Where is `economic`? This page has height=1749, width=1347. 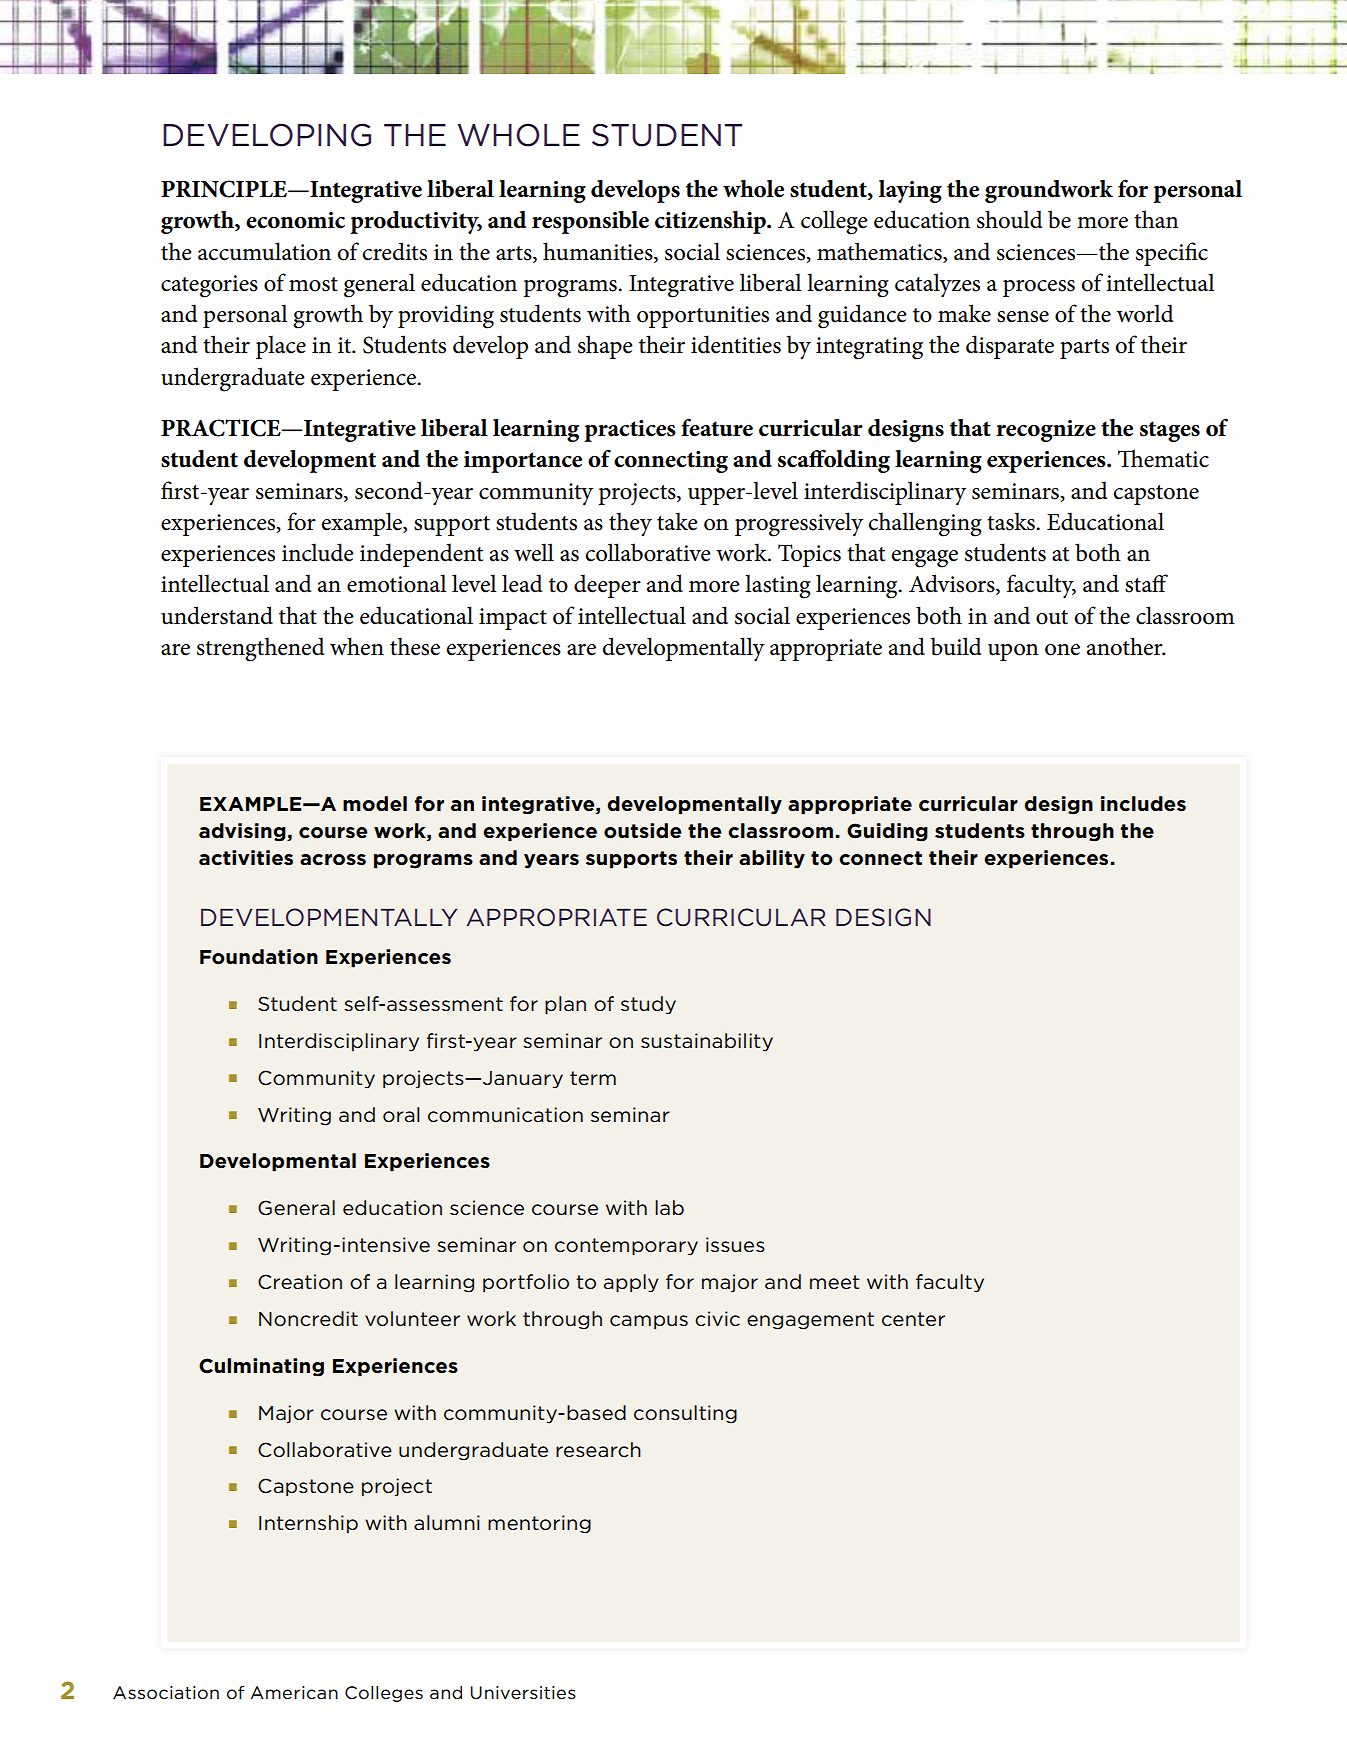 economic is located at coordinates (295, 220).
